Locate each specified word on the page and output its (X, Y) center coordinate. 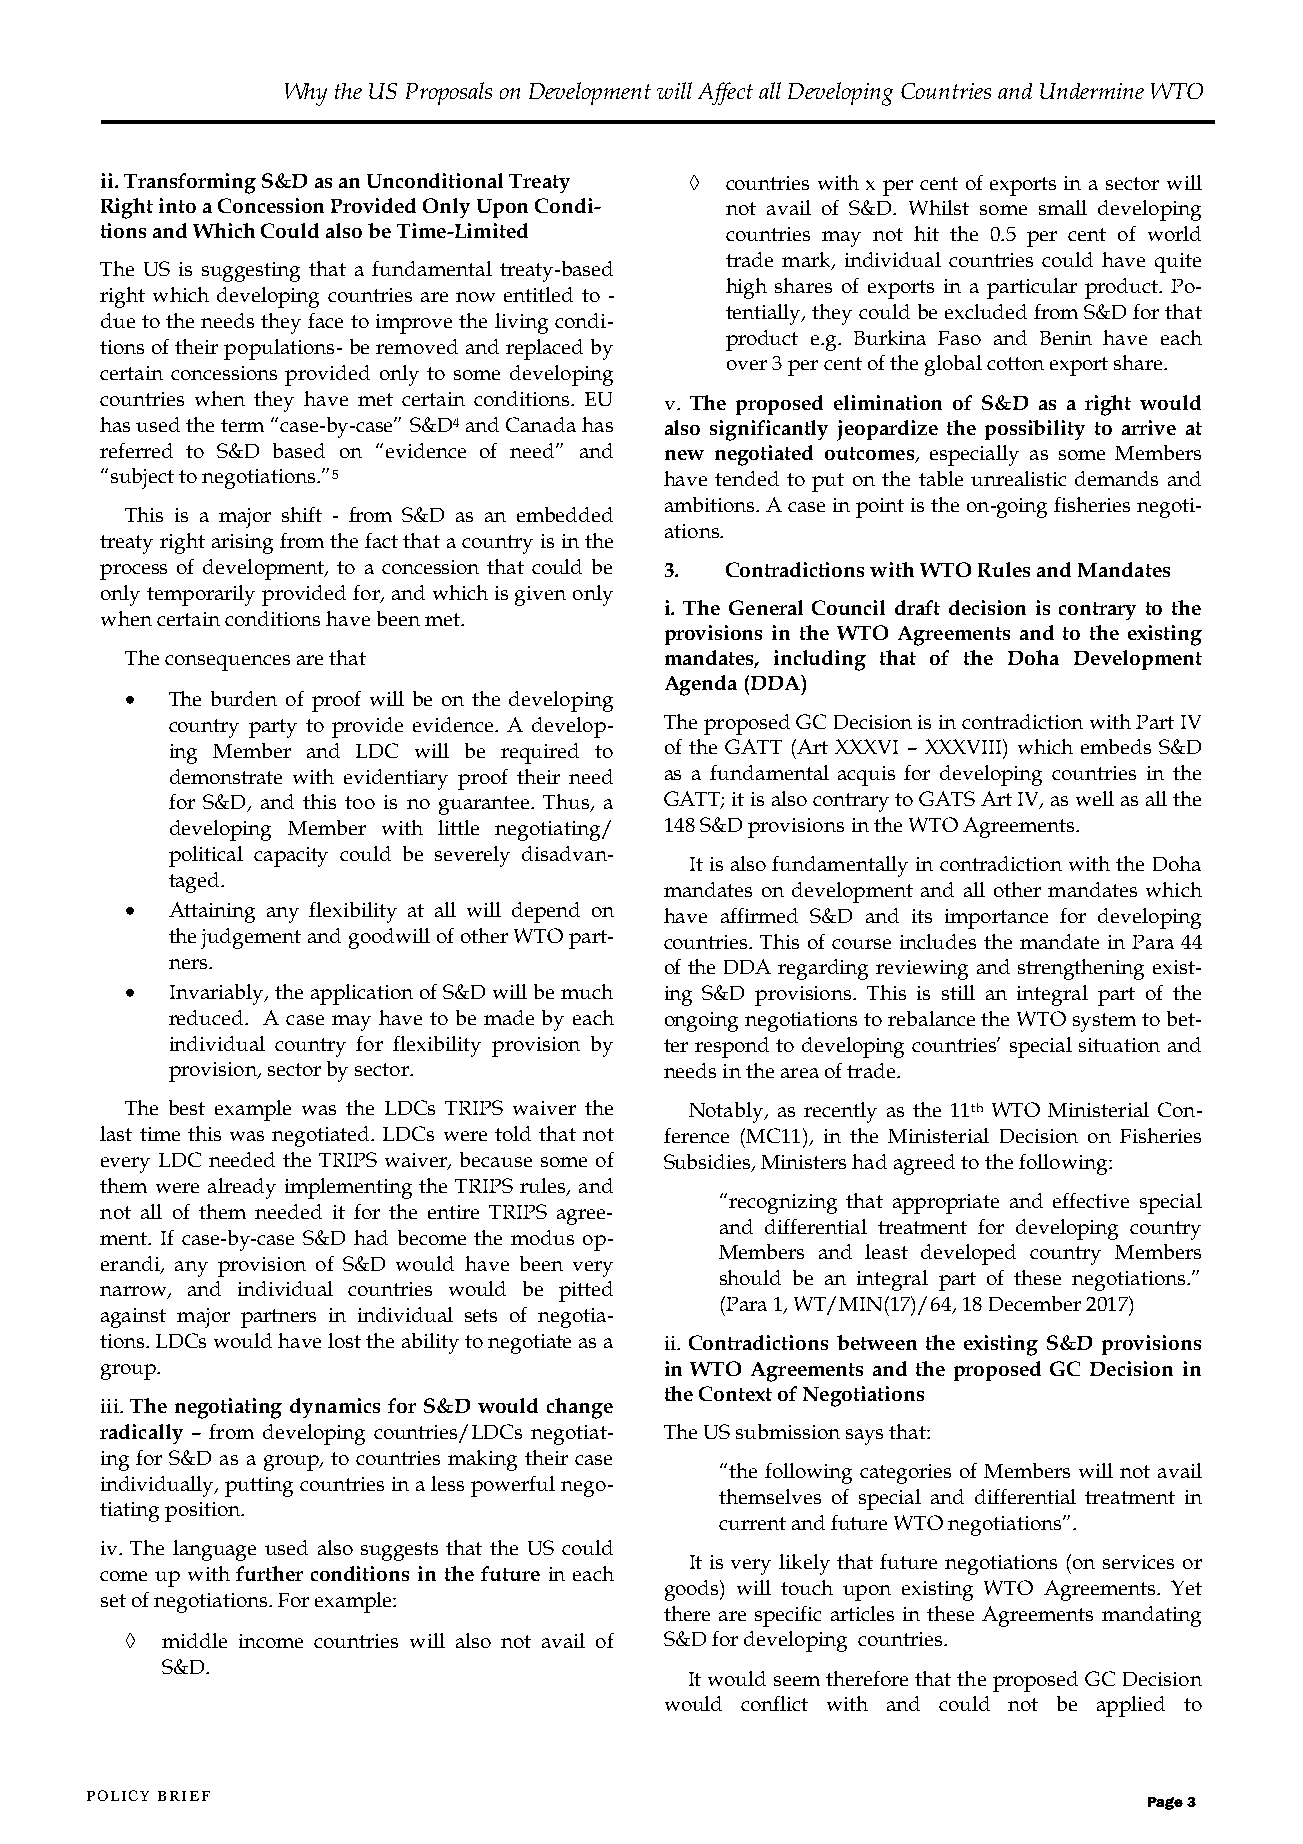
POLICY (118, 1795)
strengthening (1081, 969)
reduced (207, 1017)
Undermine (1092, 91)
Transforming (190, 183)
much (587, 991)
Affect (725, 93)
